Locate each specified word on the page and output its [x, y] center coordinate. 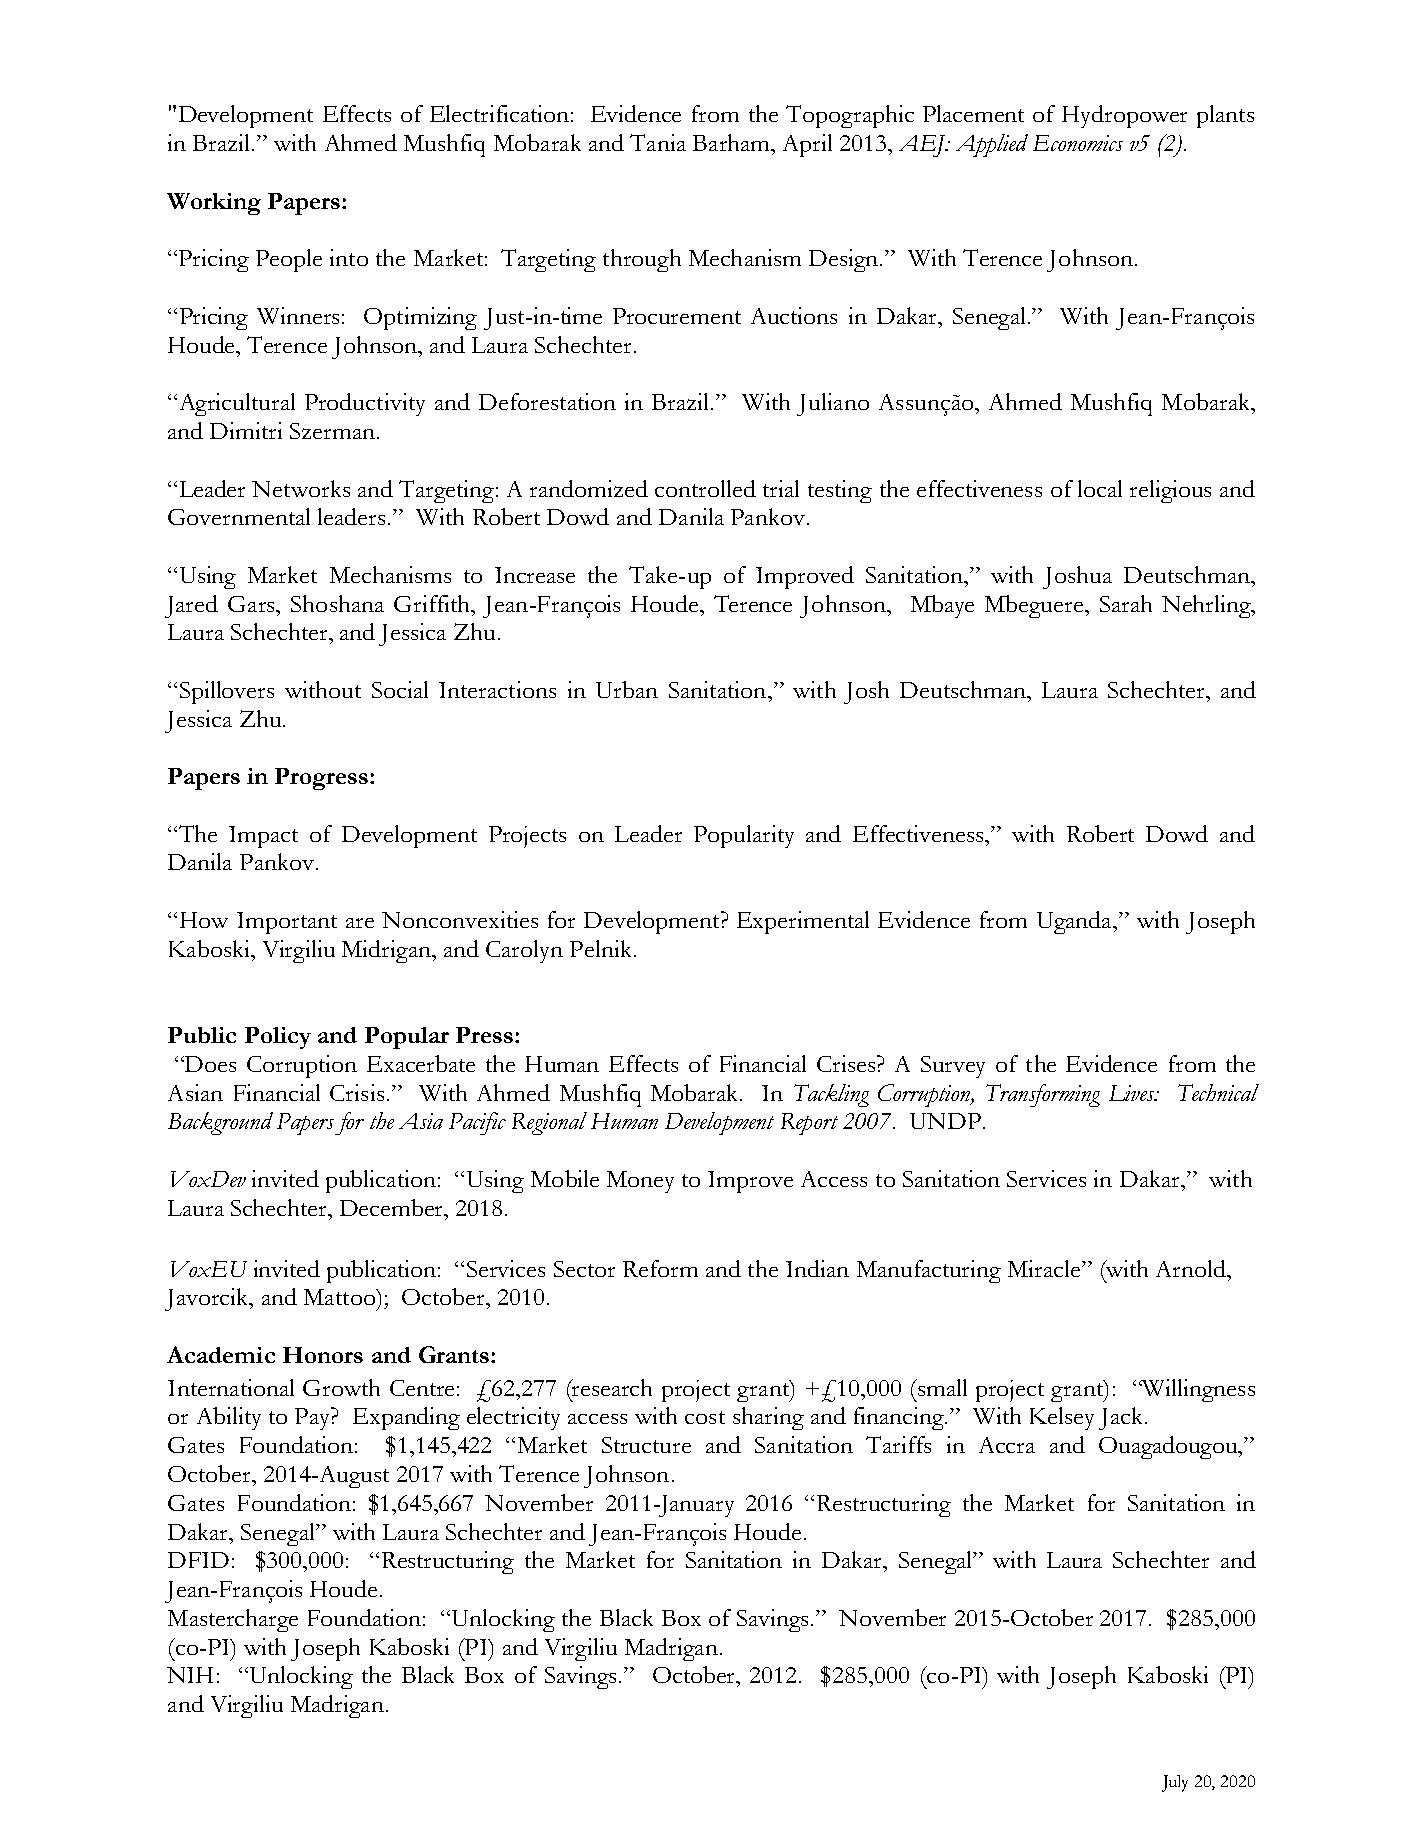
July [1175, 1783]
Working [214, 204]
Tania [658, 142]
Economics [1078, 143]
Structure [646, 1445]
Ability [229, 1418]
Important [287, 923]
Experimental [803, 922]
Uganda [1075, 922]
